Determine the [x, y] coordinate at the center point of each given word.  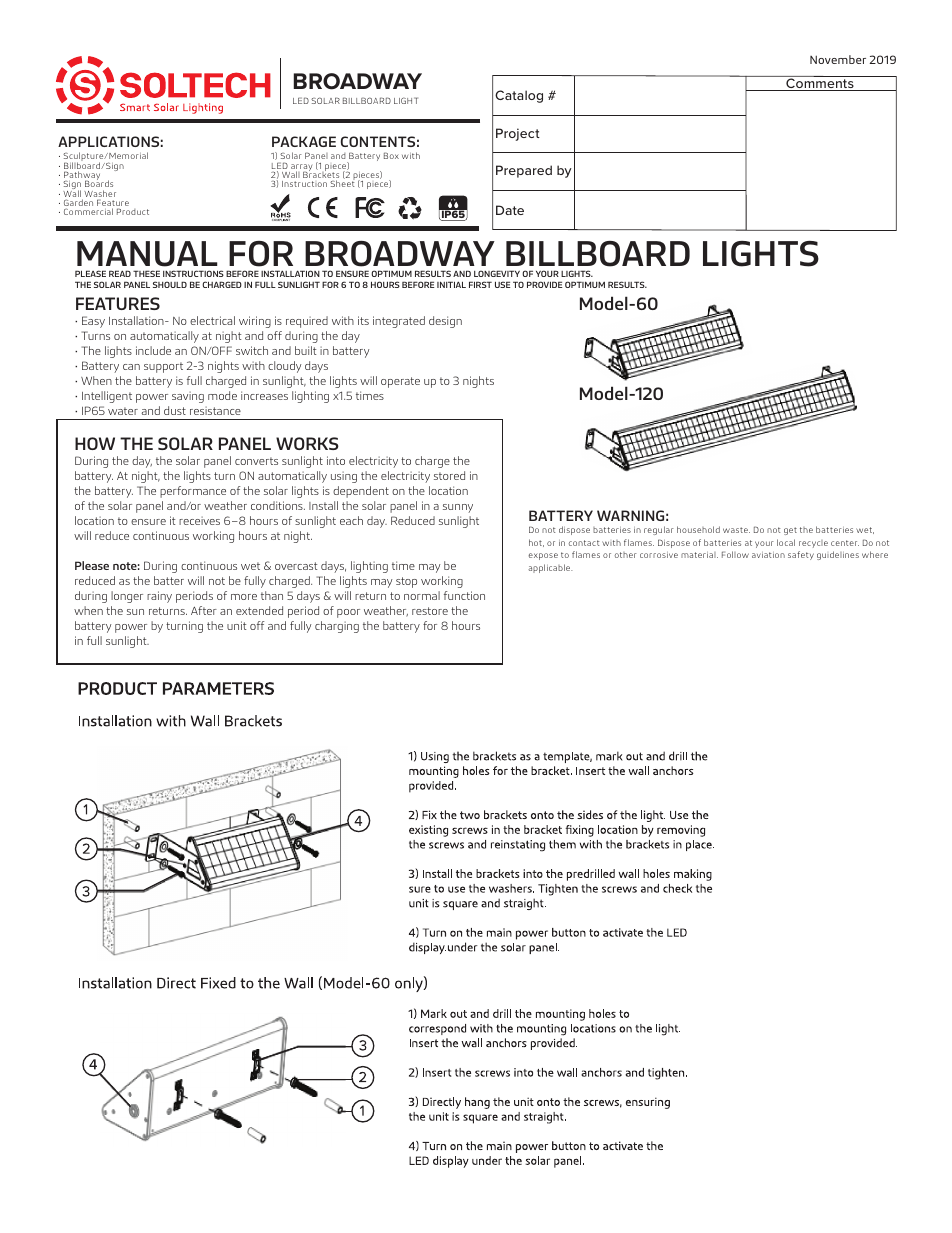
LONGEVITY [497, 273]
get [790, 531]
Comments [820, 83]
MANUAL [147, 254]
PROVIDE [544, 284]
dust [175, 410]
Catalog [519, 96]
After [204, 610]
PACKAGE [304, 141]
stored [449, 475]
